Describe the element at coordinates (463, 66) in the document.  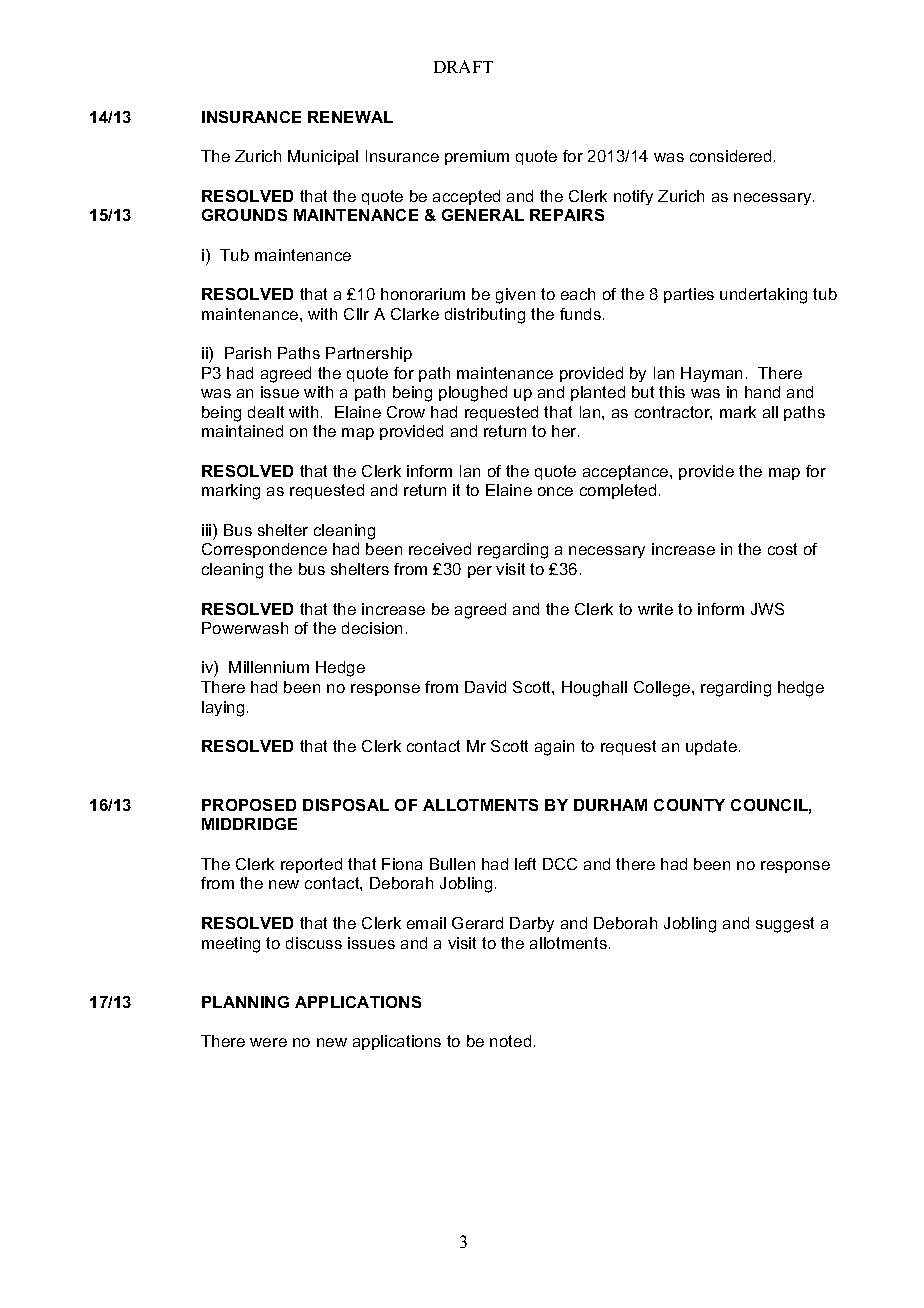
I see `DRAFT` at that location.
